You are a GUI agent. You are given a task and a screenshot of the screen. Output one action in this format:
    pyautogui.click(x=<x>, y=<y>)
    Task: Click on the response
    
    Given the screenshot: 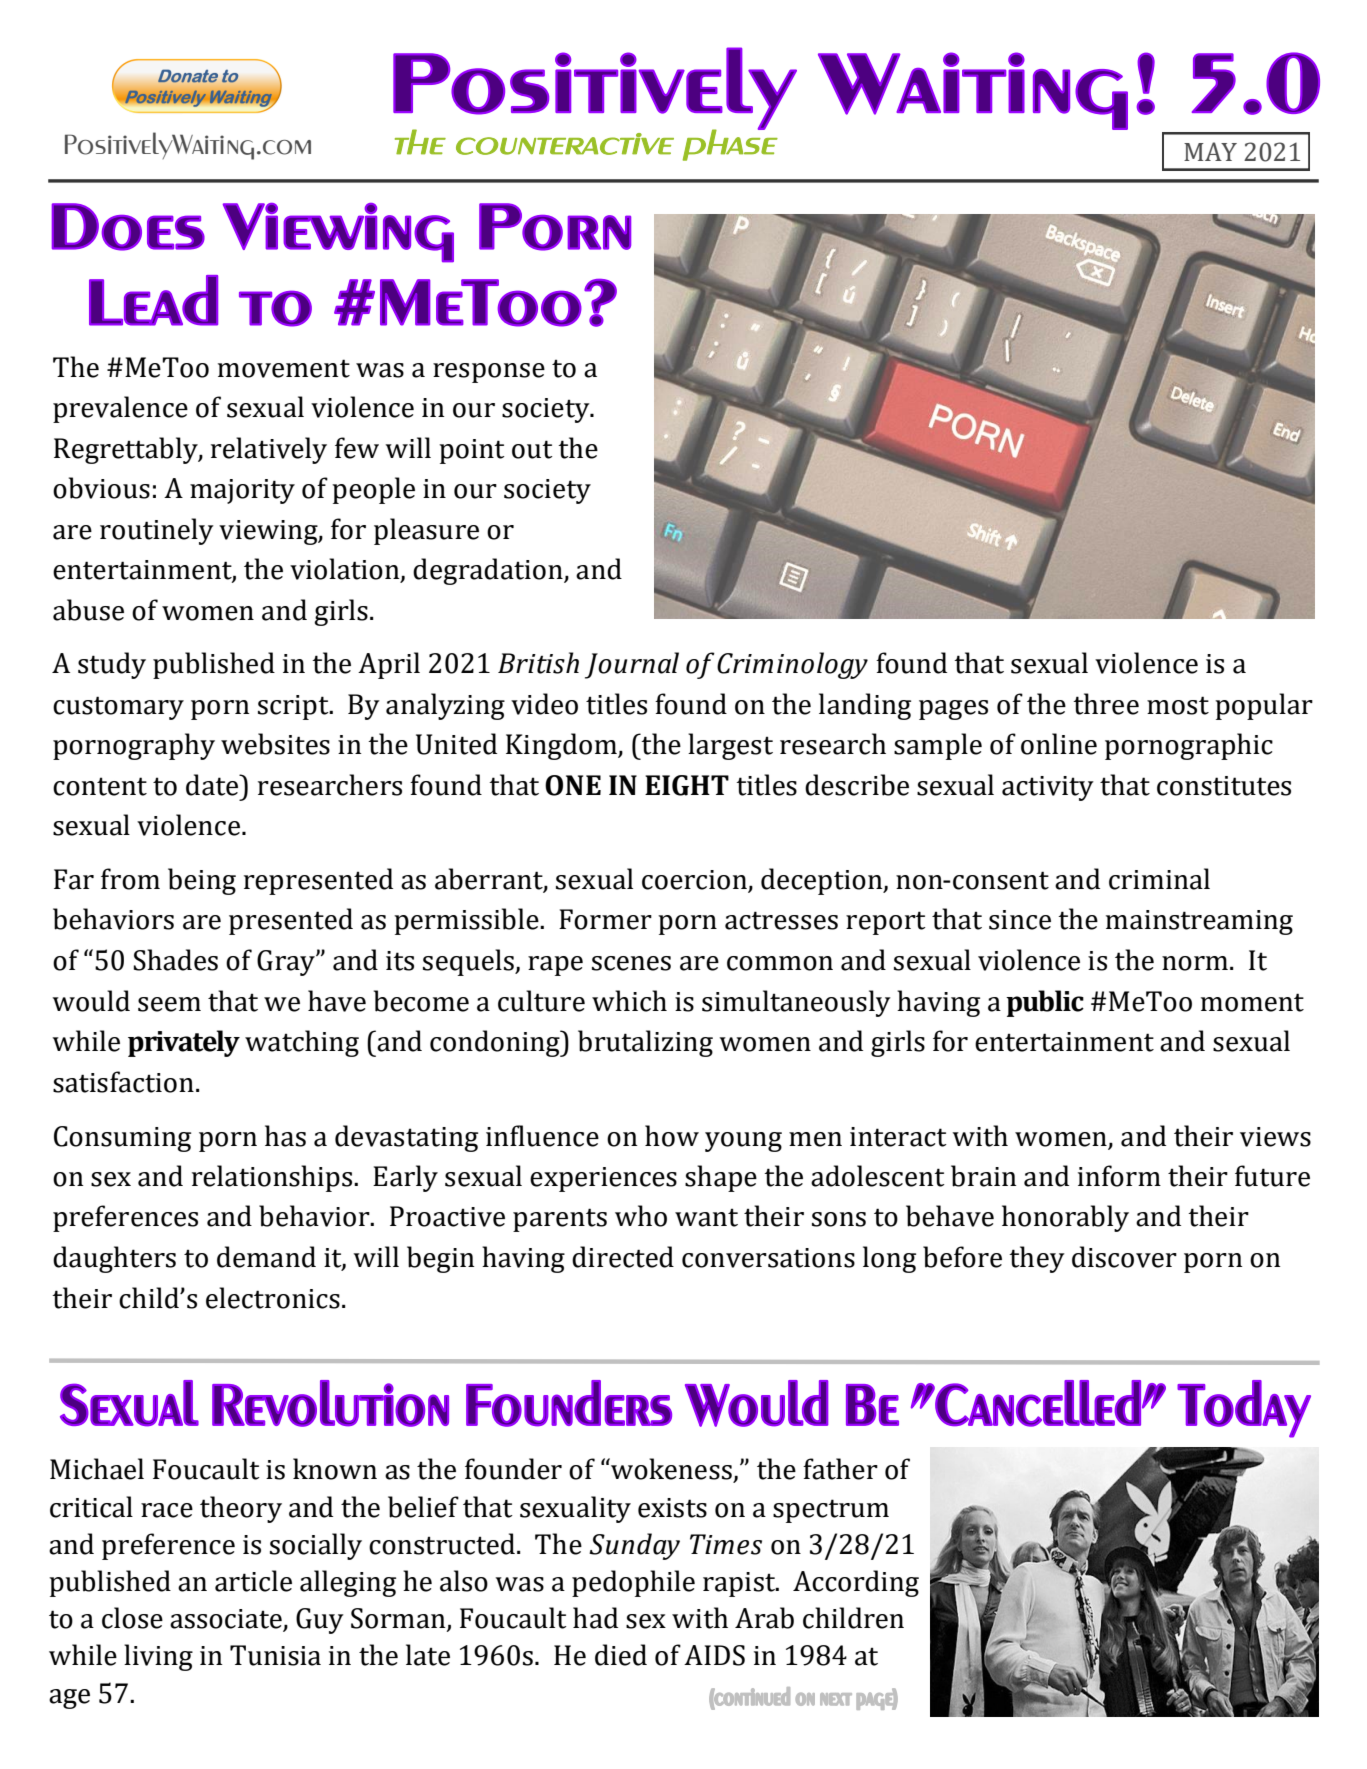 What is the action you would take?
    pyautogui.click(x=489, y=373)
